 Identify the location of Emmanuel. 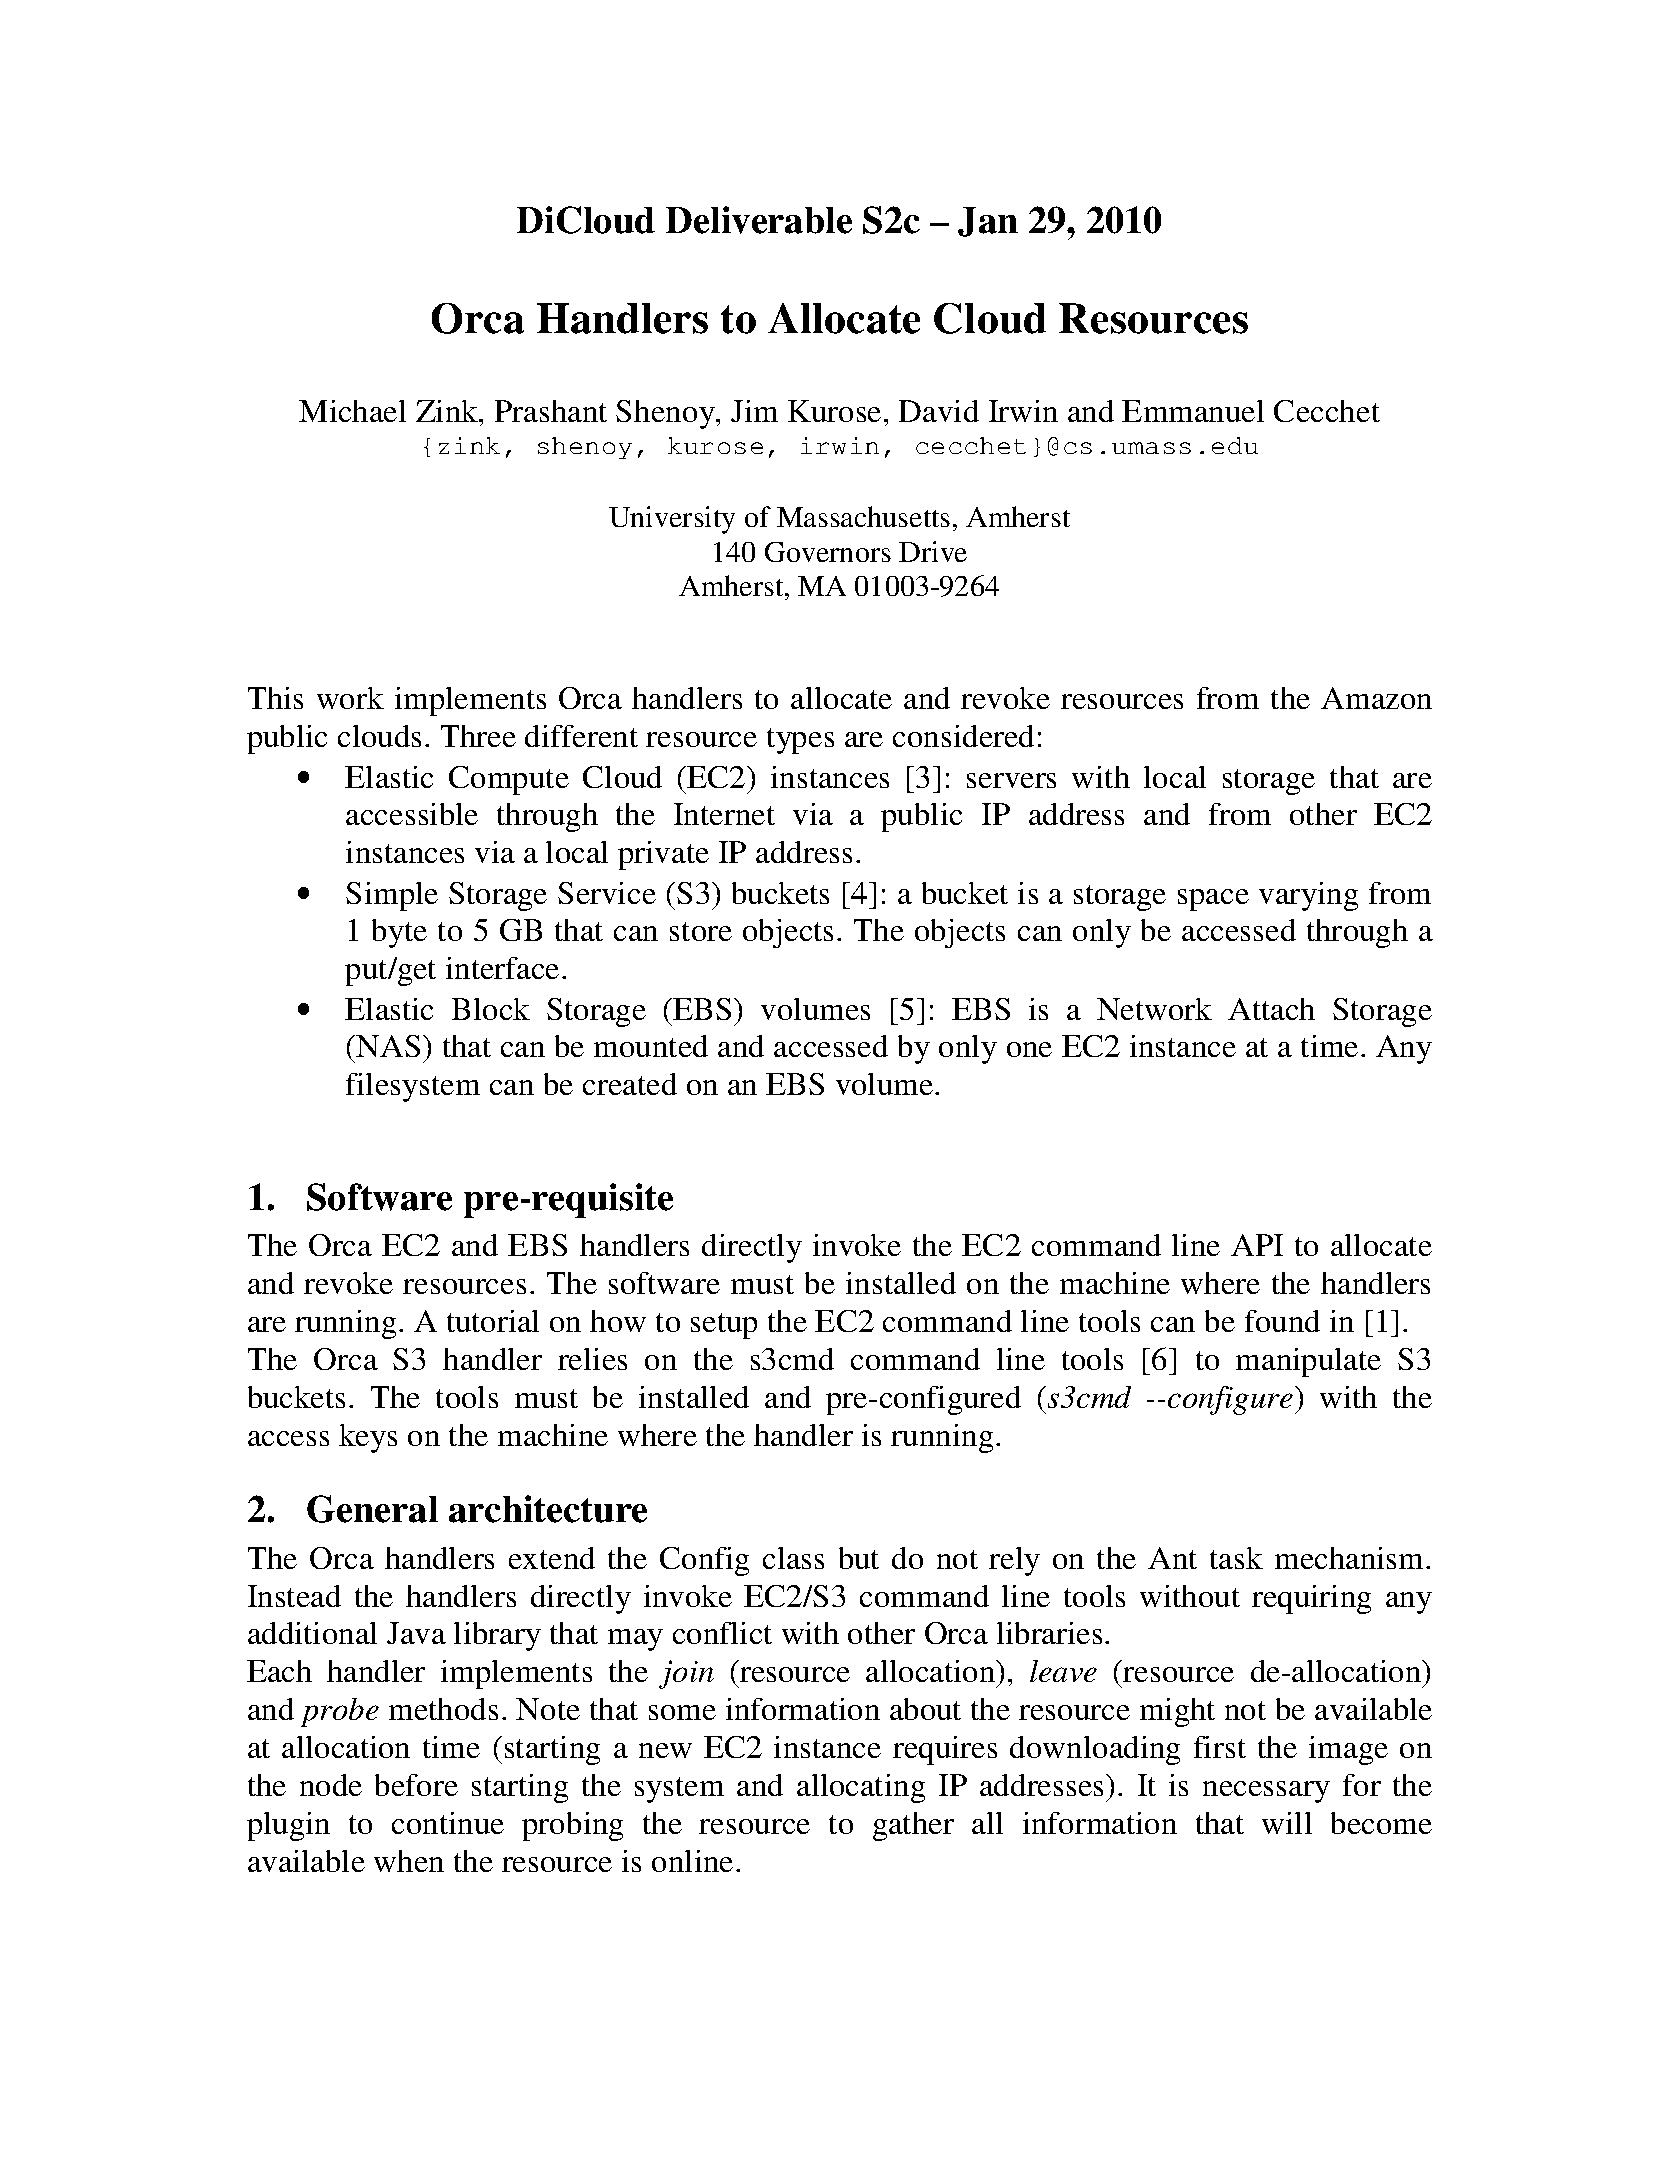
(1193, 411).
